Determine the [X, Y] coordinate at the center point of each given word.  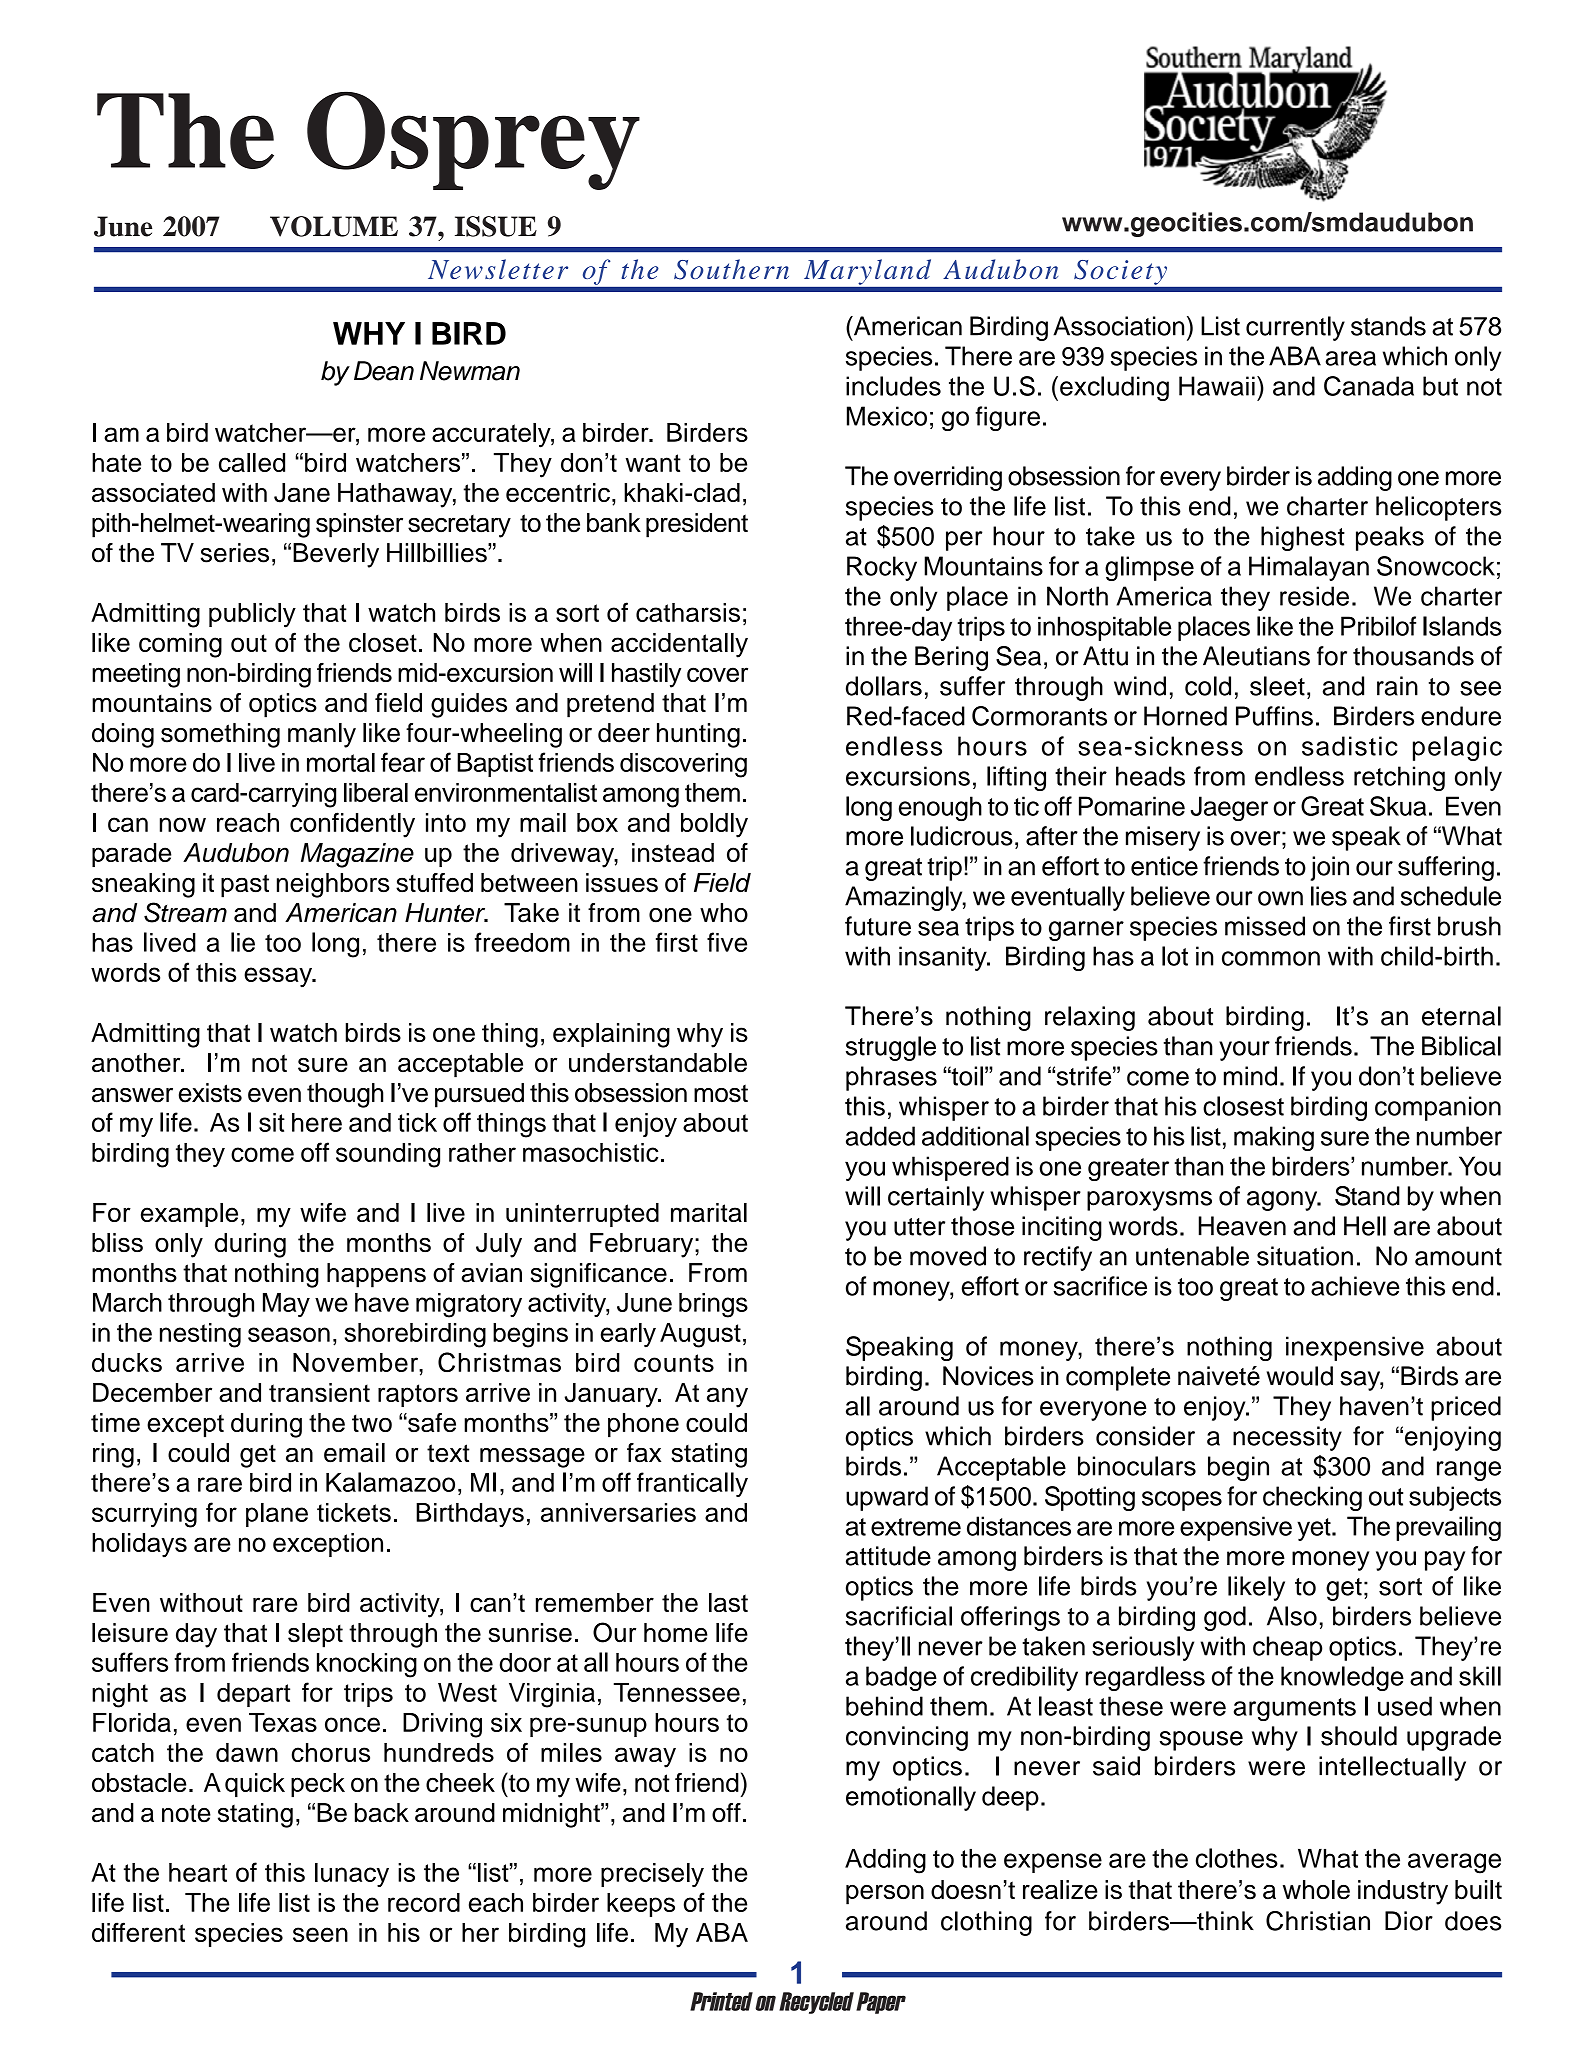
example [189, 1215]
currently [1295, 328]
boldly [714, 825]
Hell [1365, 1226]
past [245, 886]
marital [709, 1212]
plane [277, 1515]
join [1330, 868]
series [235, 553]
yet [1315, 1529]
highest [1303, 538]
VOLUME [334, 226]
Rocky [882, 568]
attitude [888, 1556]
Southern [731, 269]
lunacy [352, 1875]
